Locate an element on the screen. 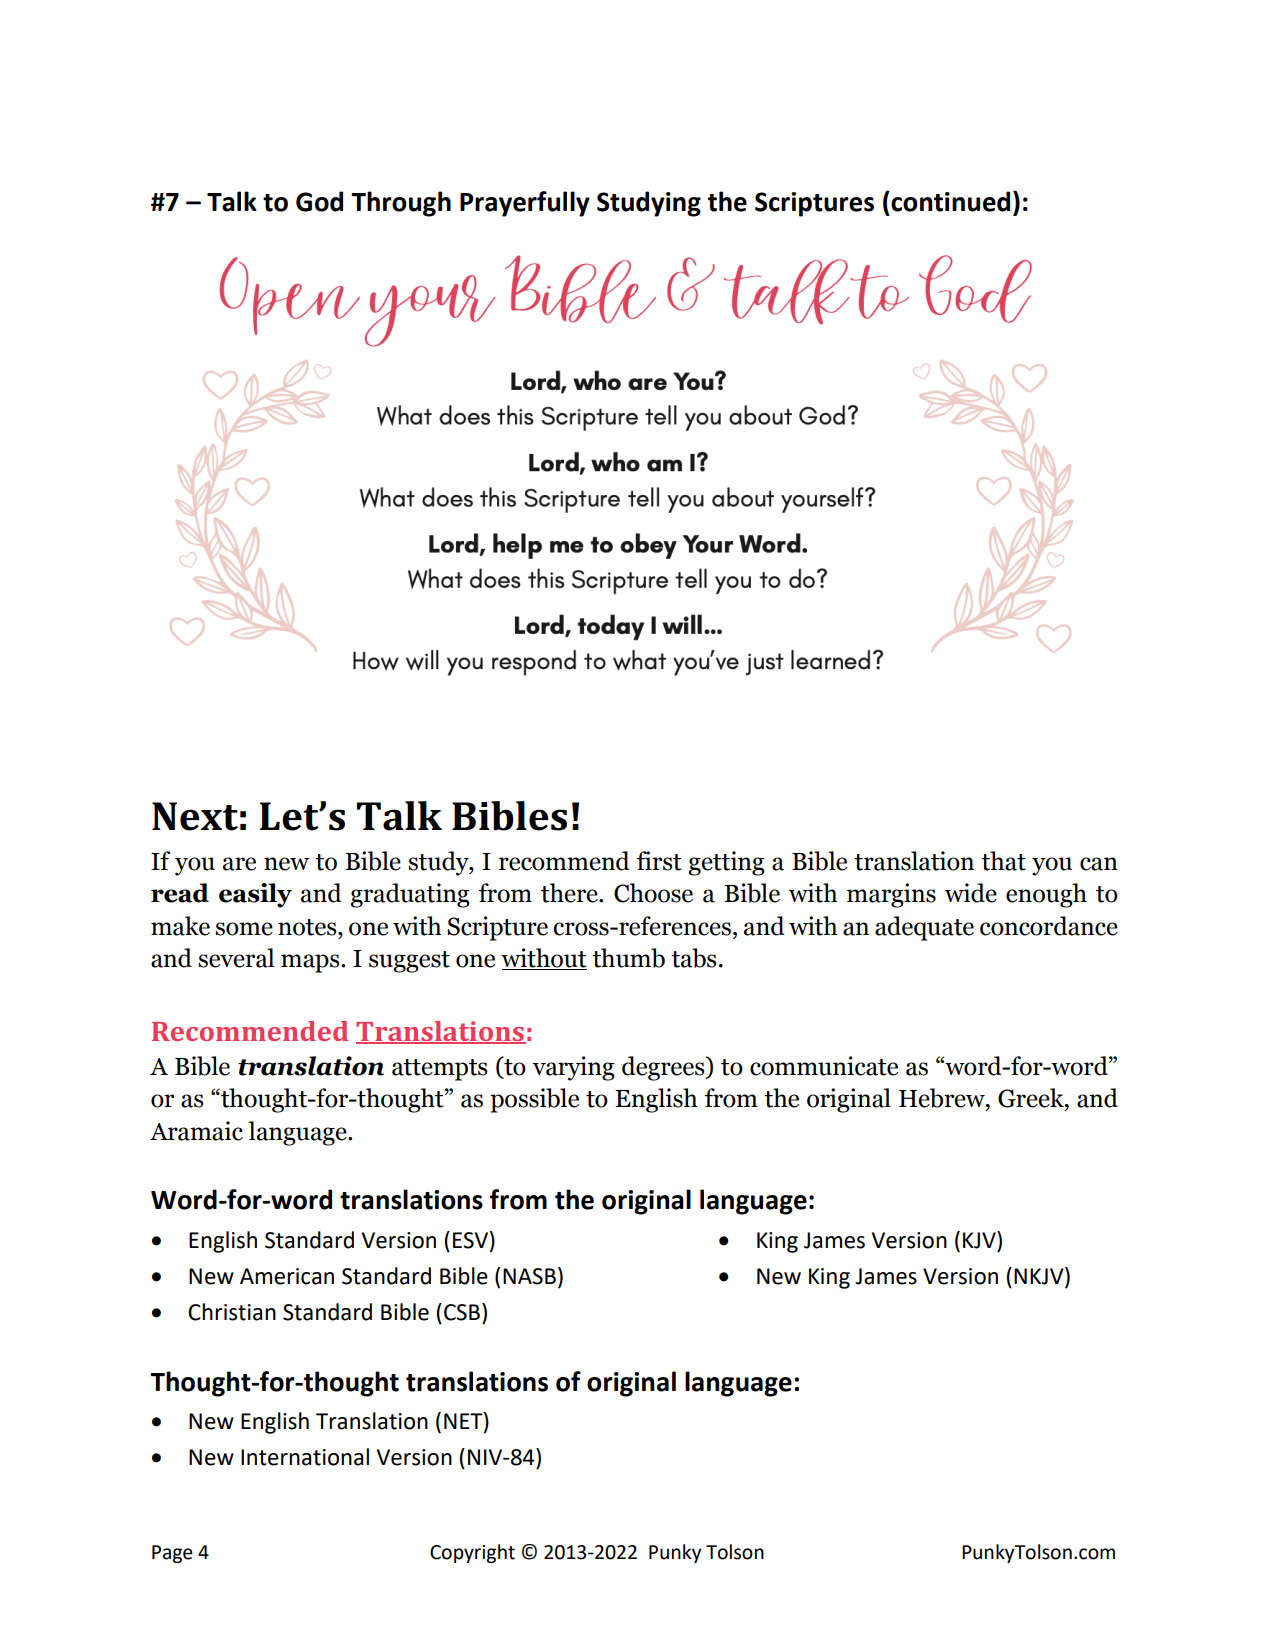 The image size is (1265, 1637). wide is located at coordinates (971, 893).
